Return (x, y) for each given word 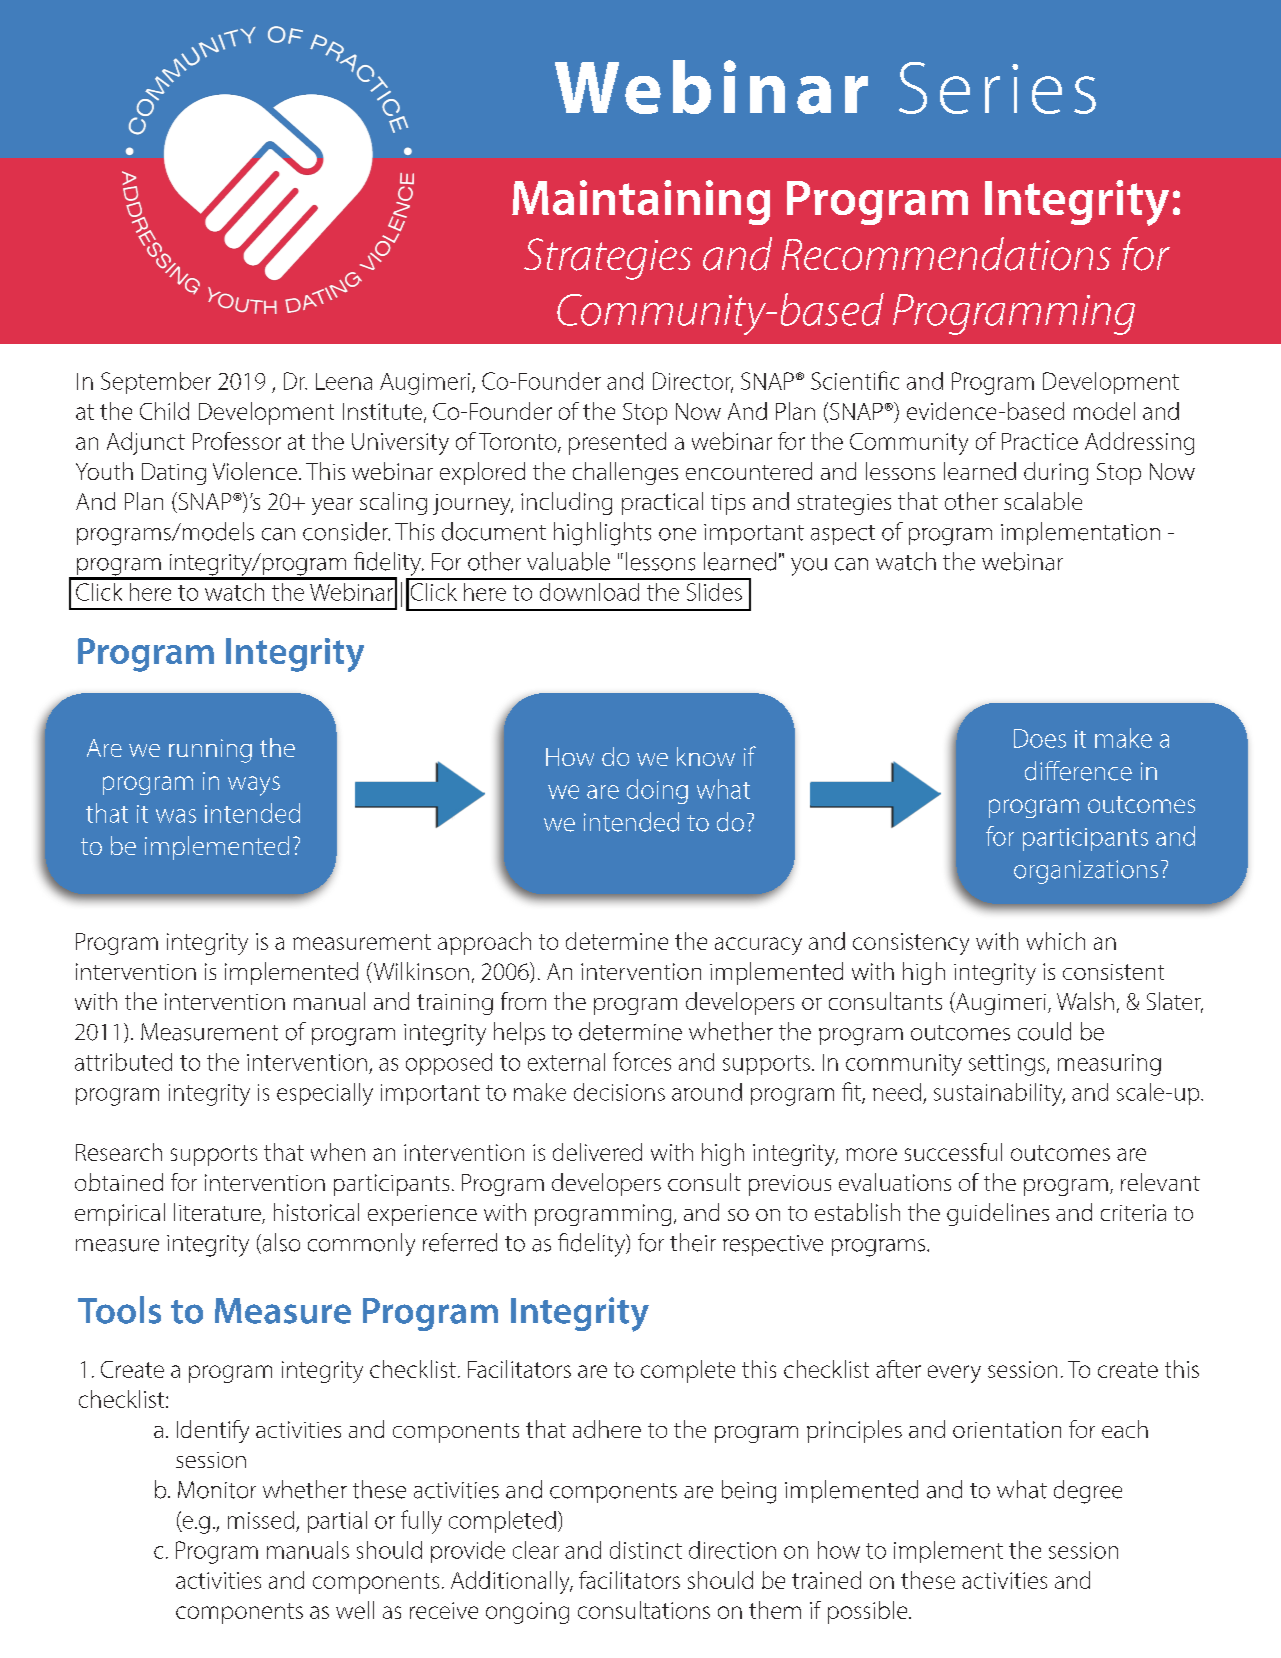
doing (657, 791)
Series (997, 88)
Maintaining (641, 202)
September (156, 383)
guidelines (998, 1214)
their (693, 1242)
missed (261, 1520)
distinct (646, 1550)
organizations (1086, 872)
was (176, 816)
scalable (1043, 501)
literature (218, 1213)
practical (662, 503)
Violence (255, 471)
